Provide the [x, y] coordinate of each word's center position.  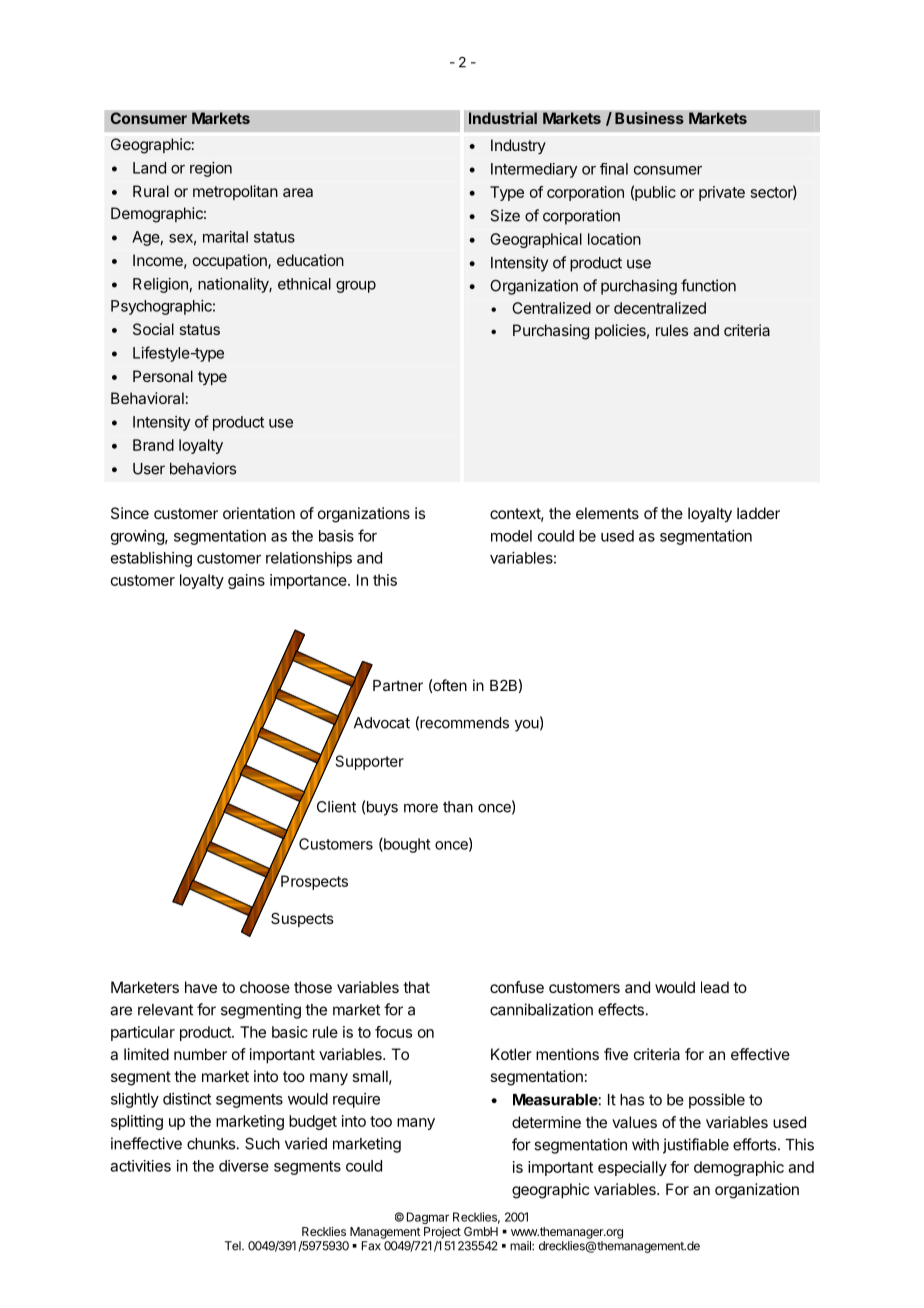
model [511, 536]
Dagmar [428, 1218]
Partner [398, 685]
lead [715, 987]
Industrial [503, 118]
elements [607, 513]
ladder [758, 513]
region [211, 169]
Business [649, 118]
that [416, 987]
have [201, 987]
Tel [234, 1246]
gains [246, 581]
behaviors [203, 468]
